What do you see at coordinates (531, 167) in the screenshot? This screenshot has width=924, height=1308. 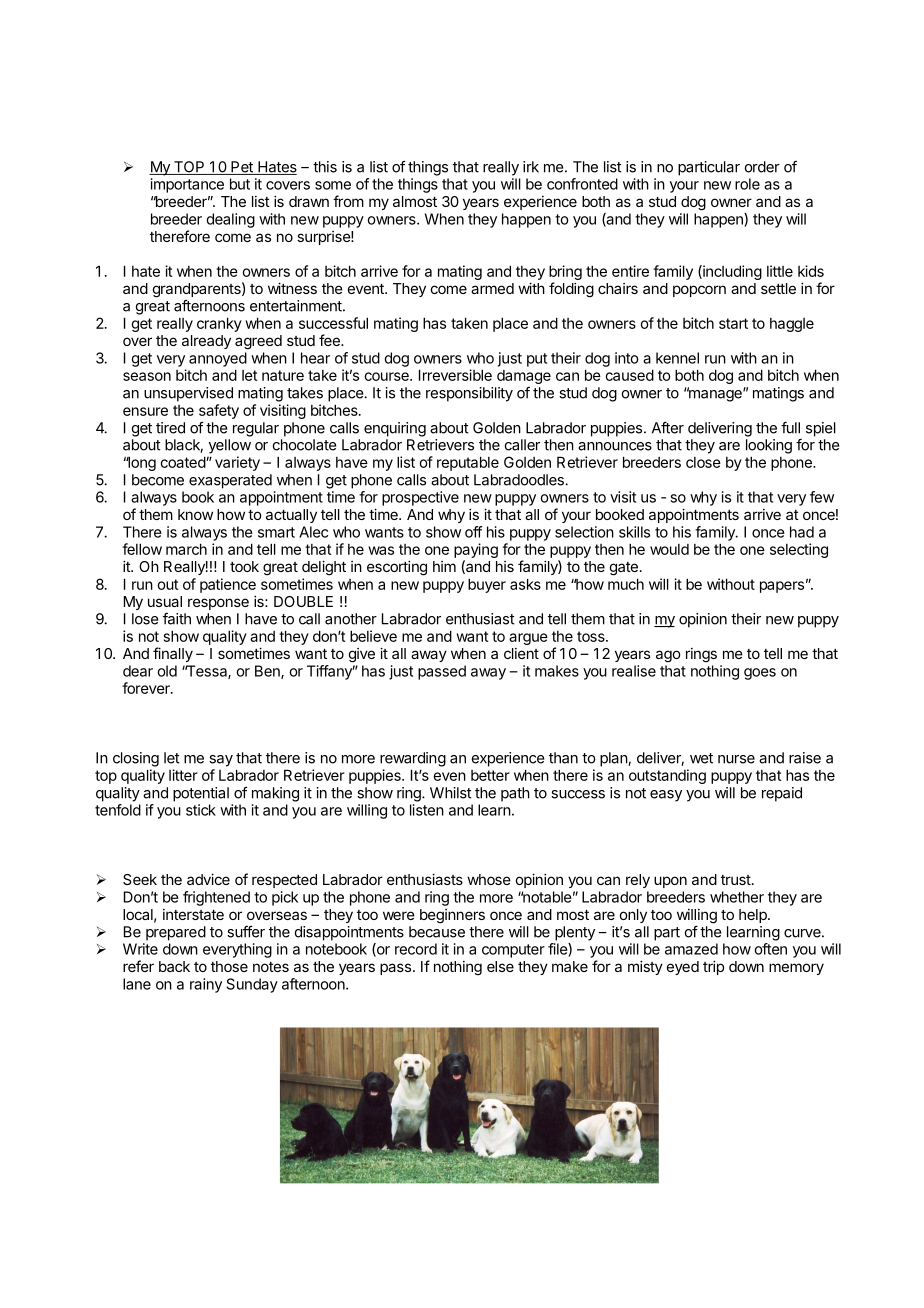 I see `irk` at bounding box center [531, 167].
